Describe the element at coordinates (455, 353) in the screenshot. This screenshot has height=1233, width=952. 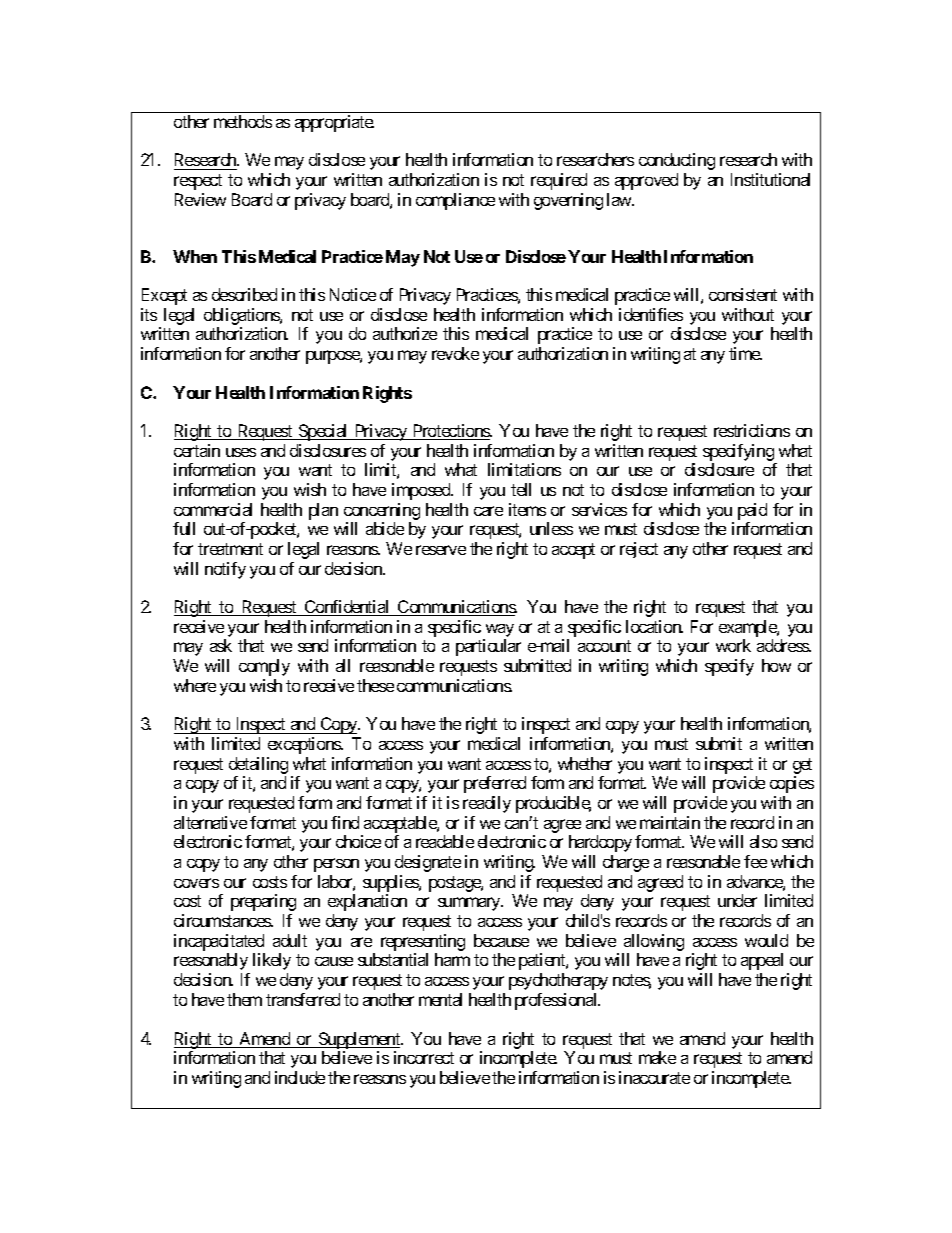
I see `revoke` at that location.
